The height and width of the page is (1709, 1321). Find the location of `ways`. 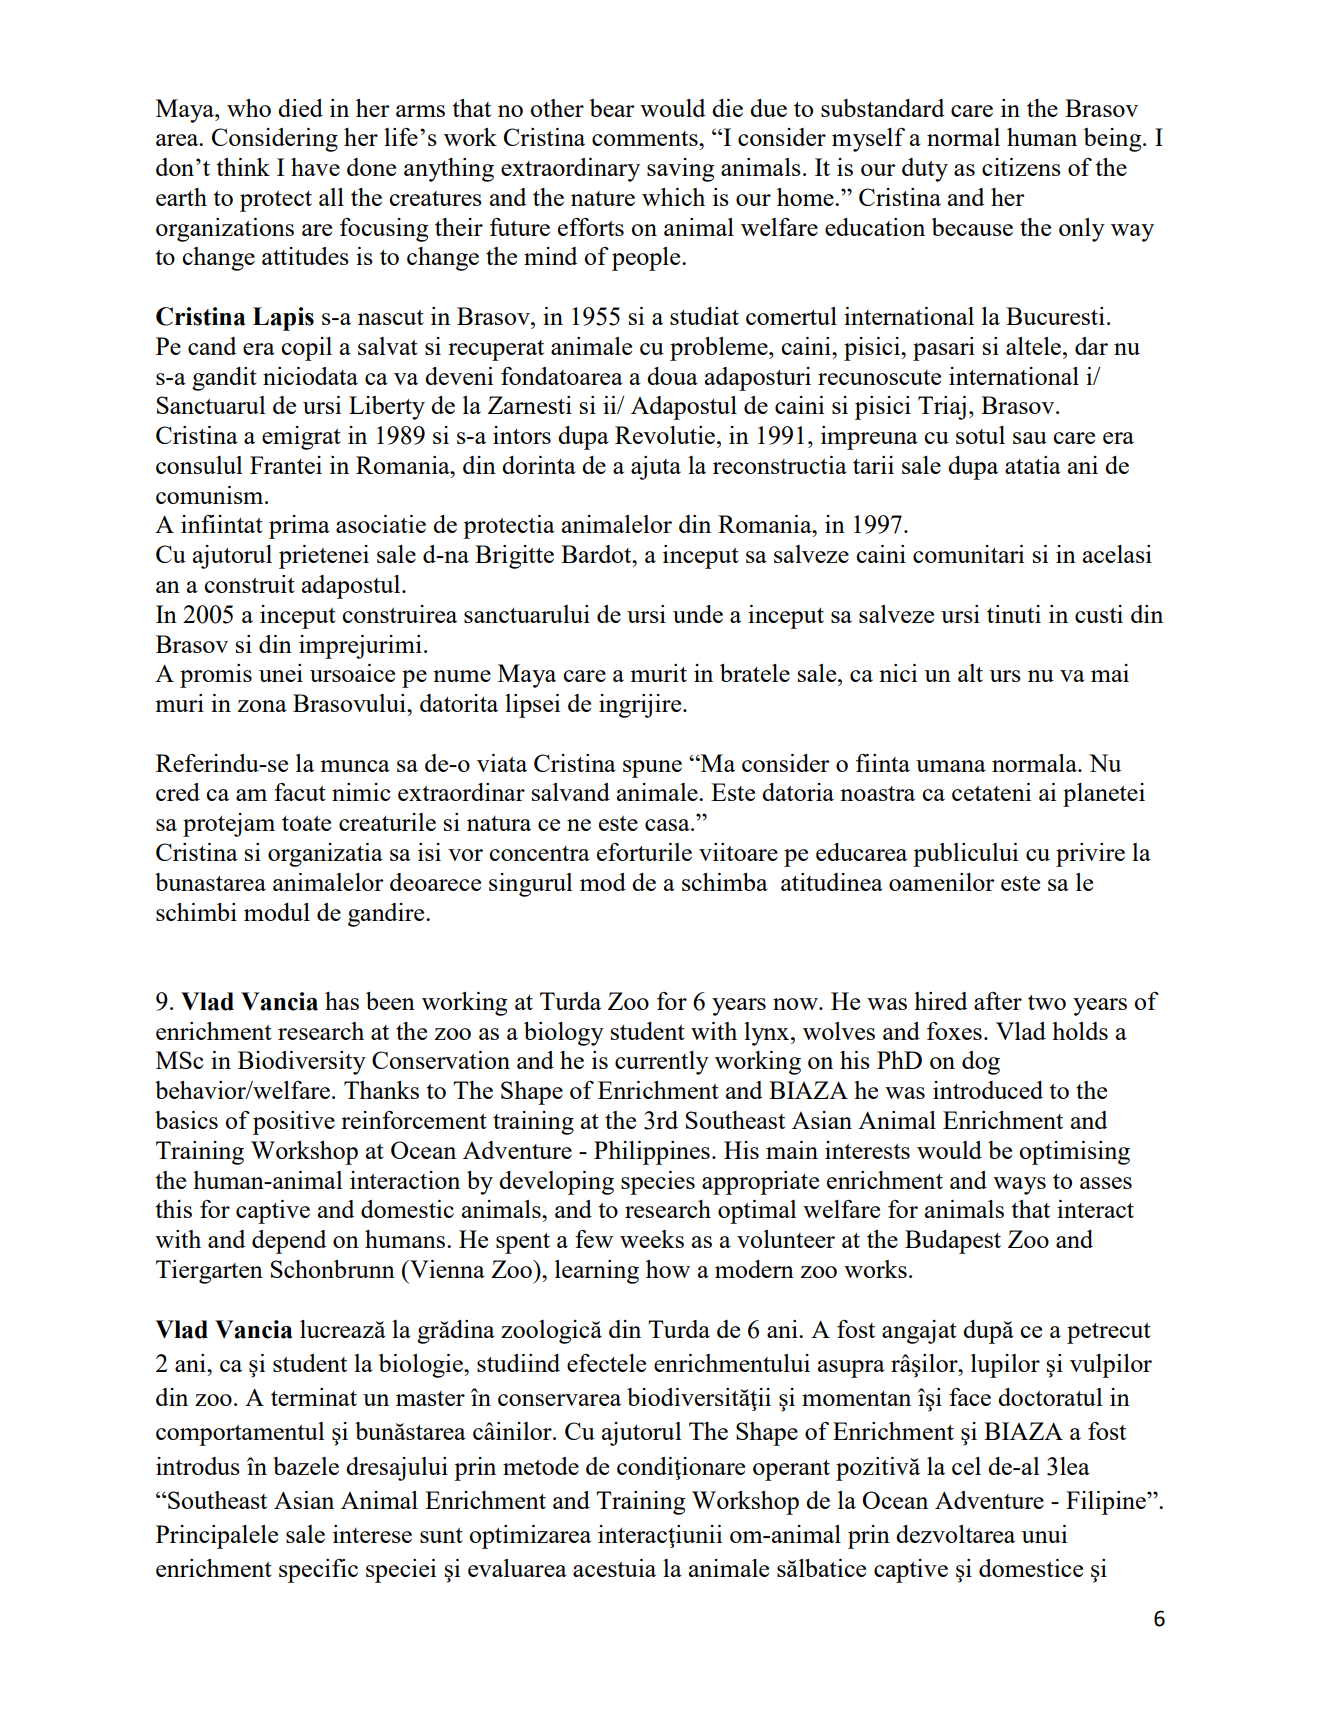

ways is located at coordinates (1019, 1186).
